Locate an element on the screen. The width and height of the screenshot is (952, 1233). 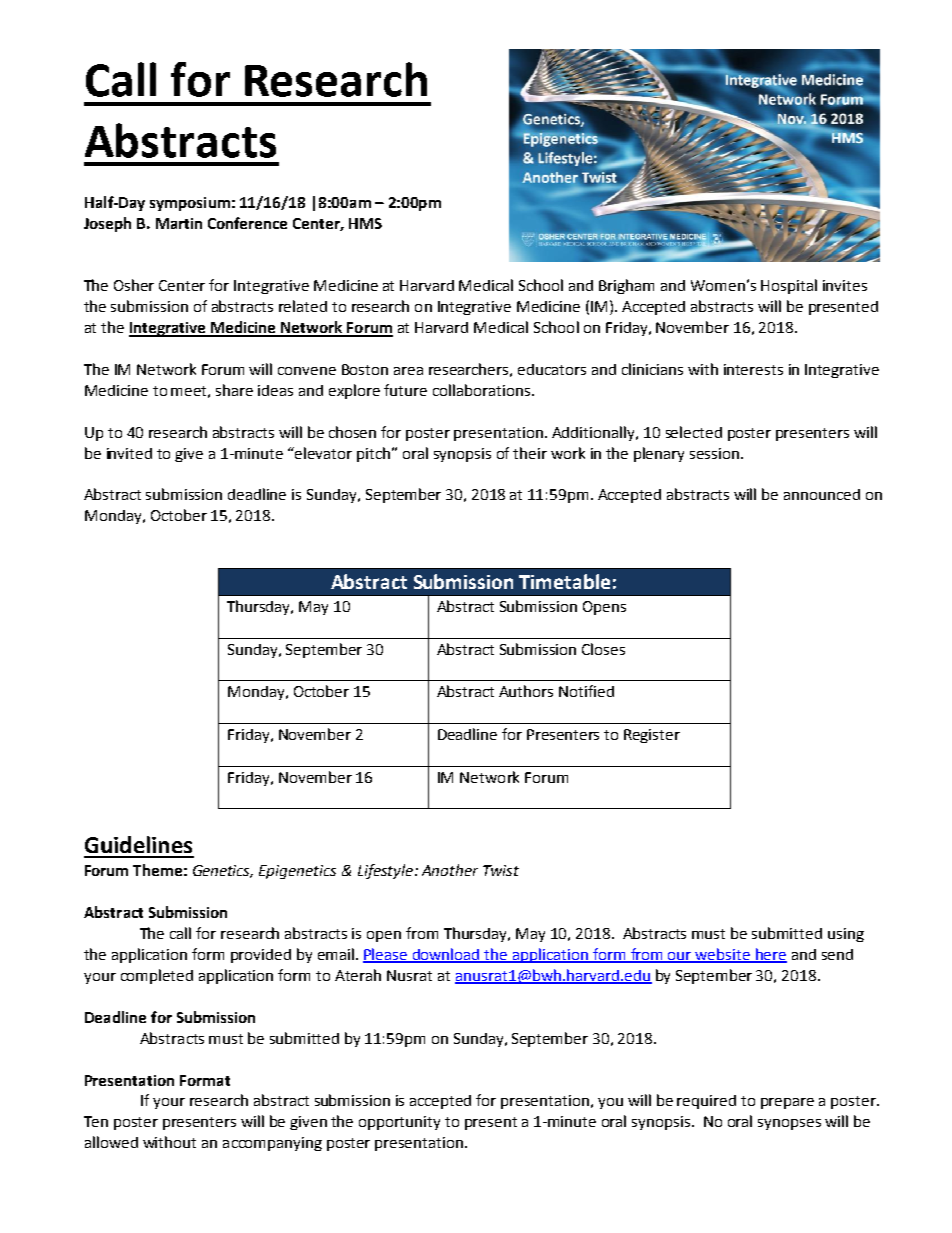
Register is located at coordinates (652, 736).
